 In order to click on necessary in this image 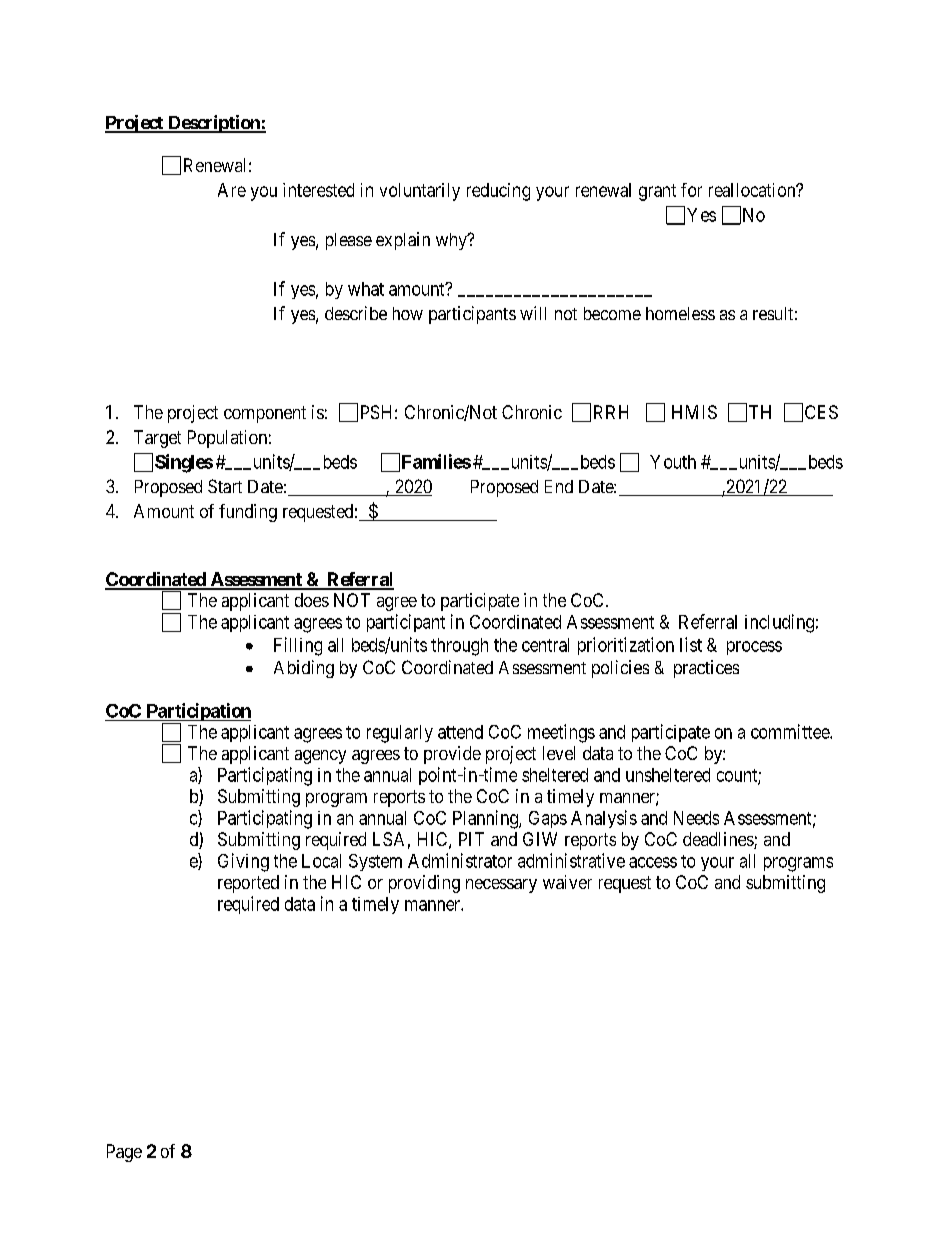, I will do `click(501, 886)`.
